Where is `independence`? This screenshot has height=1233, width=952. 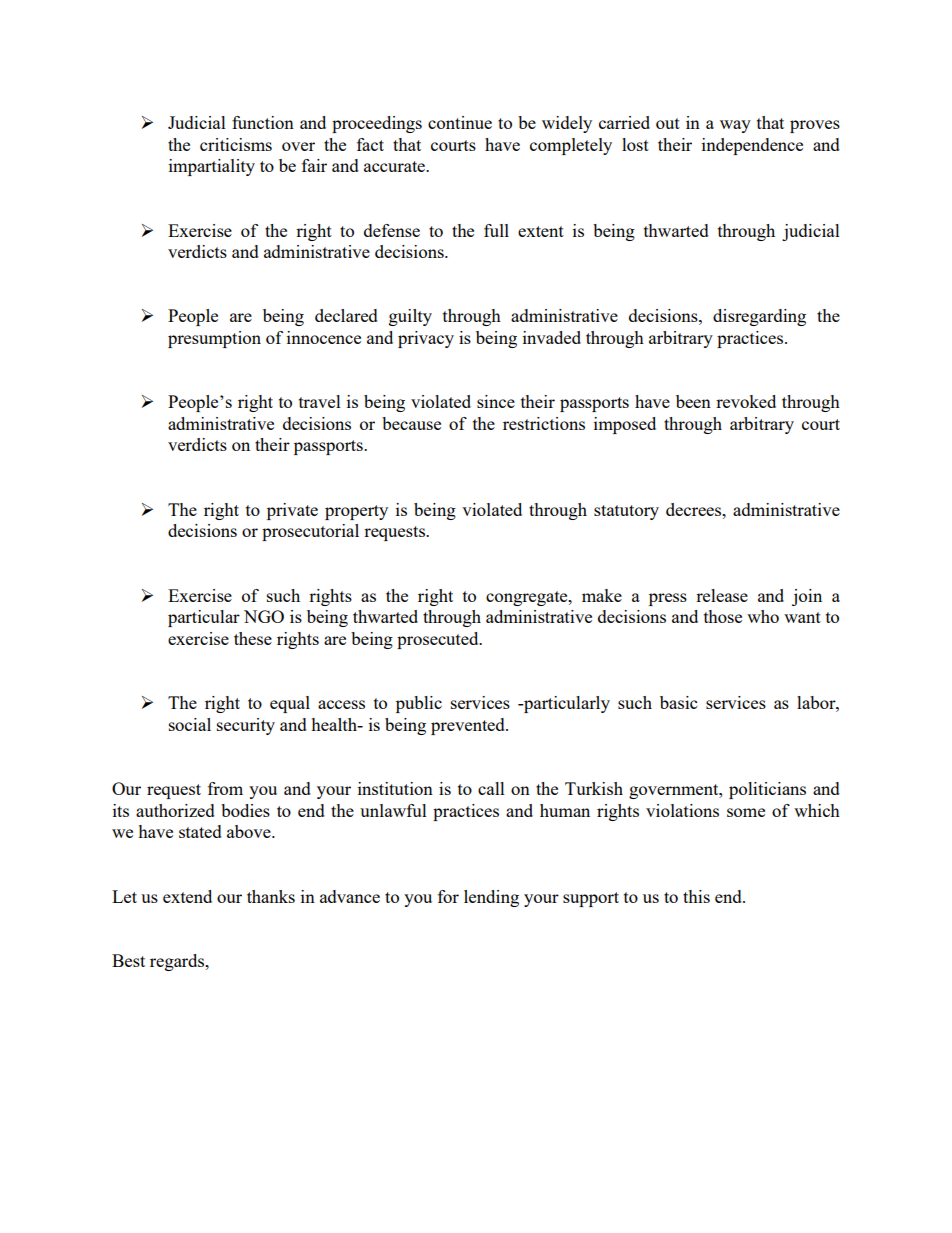
independence is located at coordinates (752, 146).
